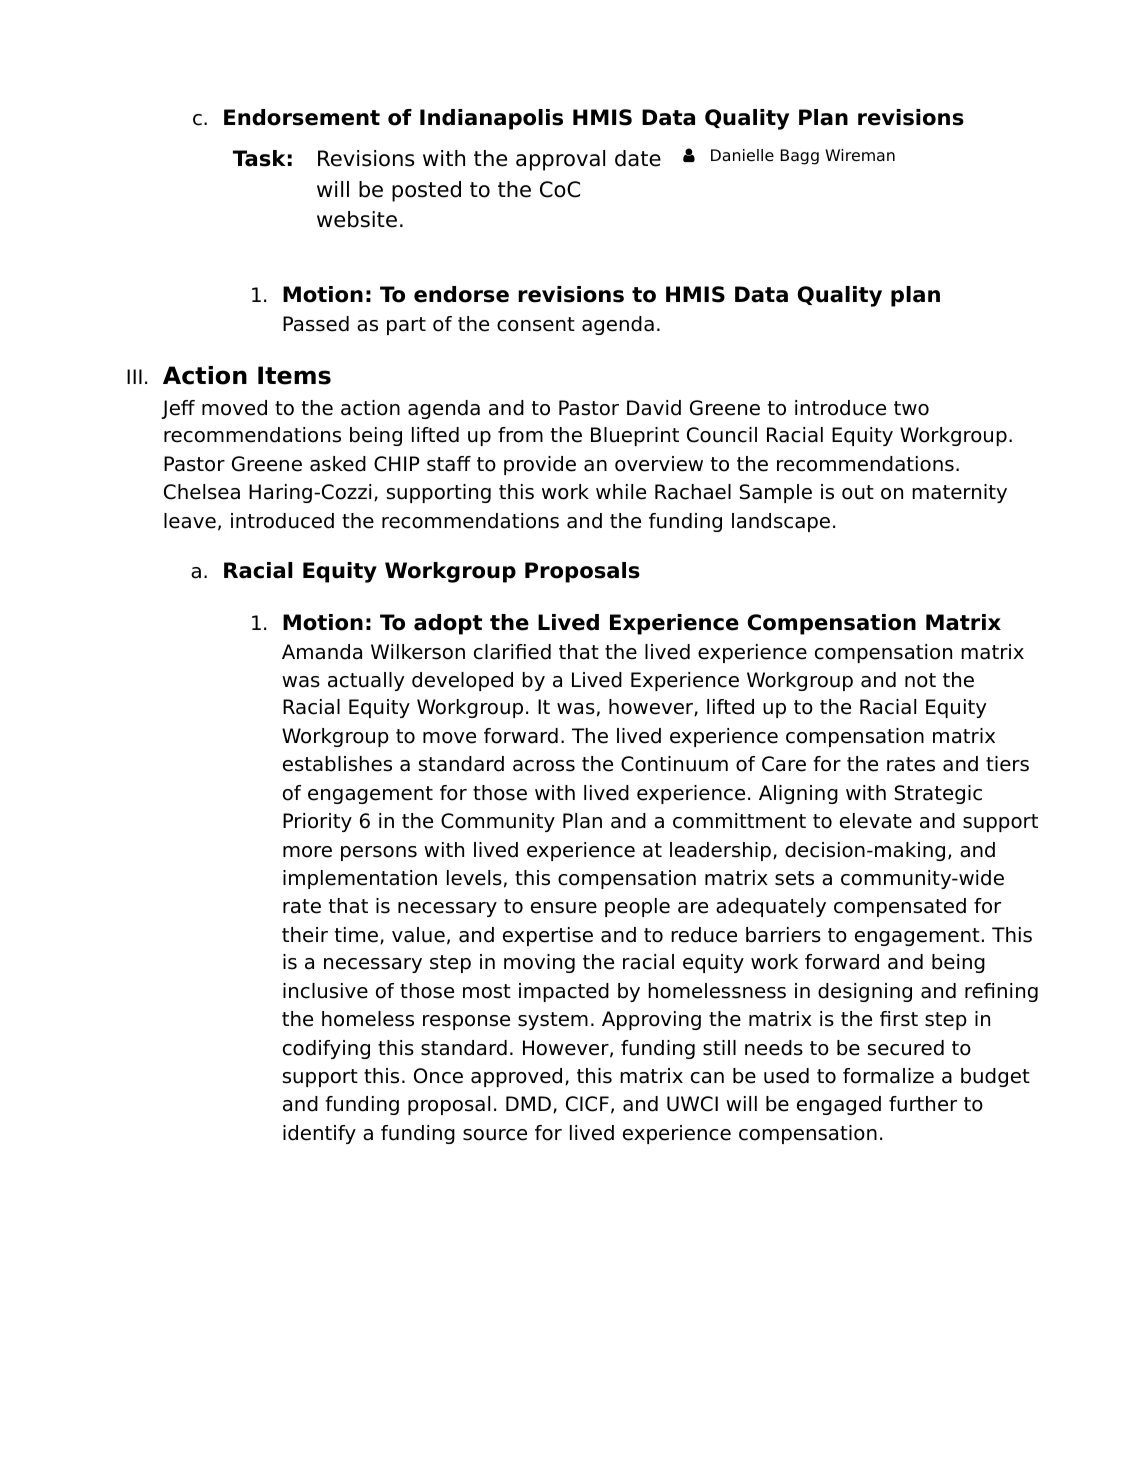  Describe the element at coordinates (259, 158) in the image. I see `Task` at that location.
